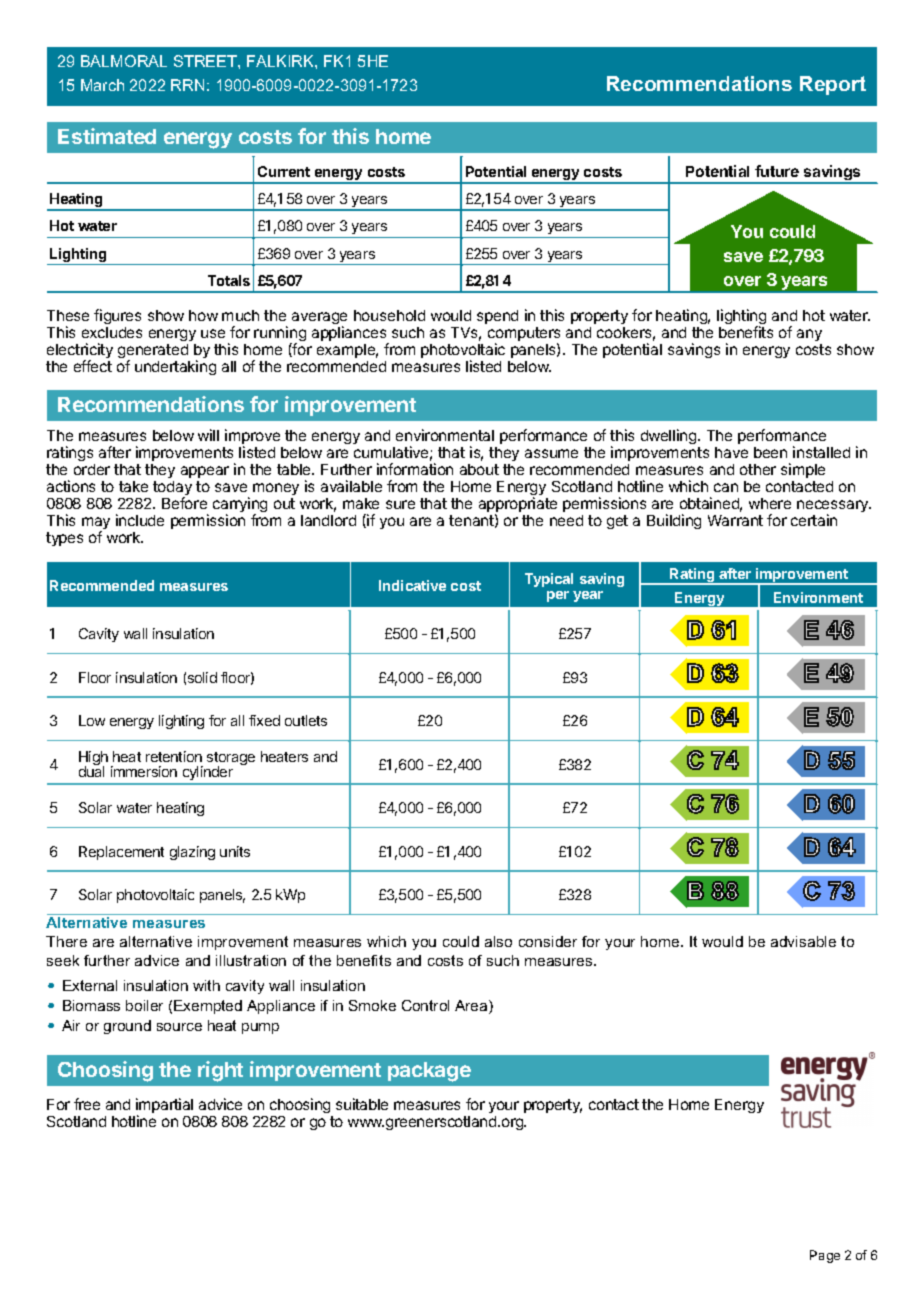 Image resolution: width=924 pixels, height=1308 pixels. What do you see at coordinates (731, 452) in the screenshot?
I see `have` at bounding box center [731, 452].
